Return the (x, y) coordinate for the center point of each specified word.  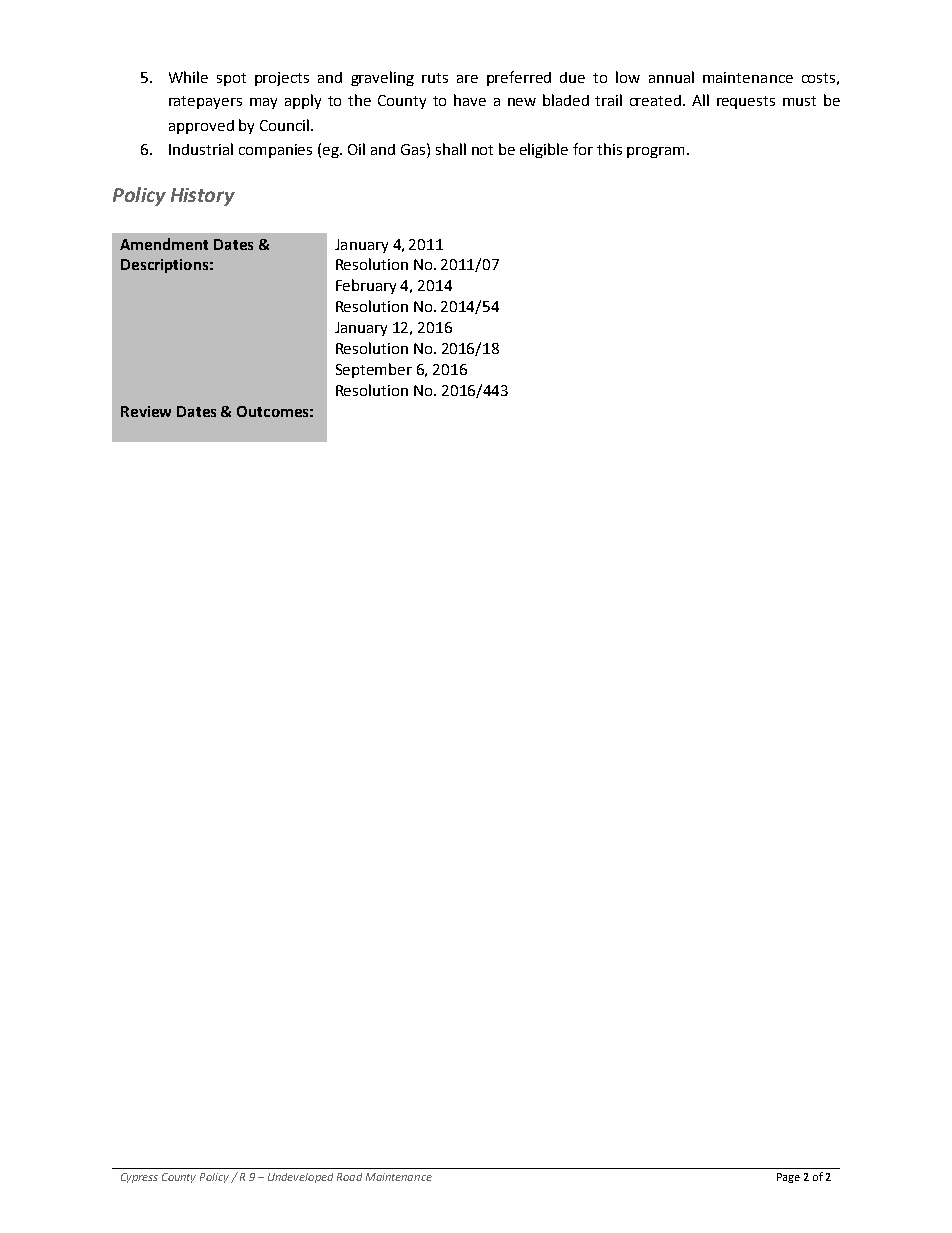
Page (788, 1178)
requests (746, 102)
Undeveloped (300, 1178)
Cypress (139, 1178)
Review (146, 411)
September (374, 370)
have (470, 100)
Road (349, 1177)
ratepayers (205, 102)
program (655, 152)
